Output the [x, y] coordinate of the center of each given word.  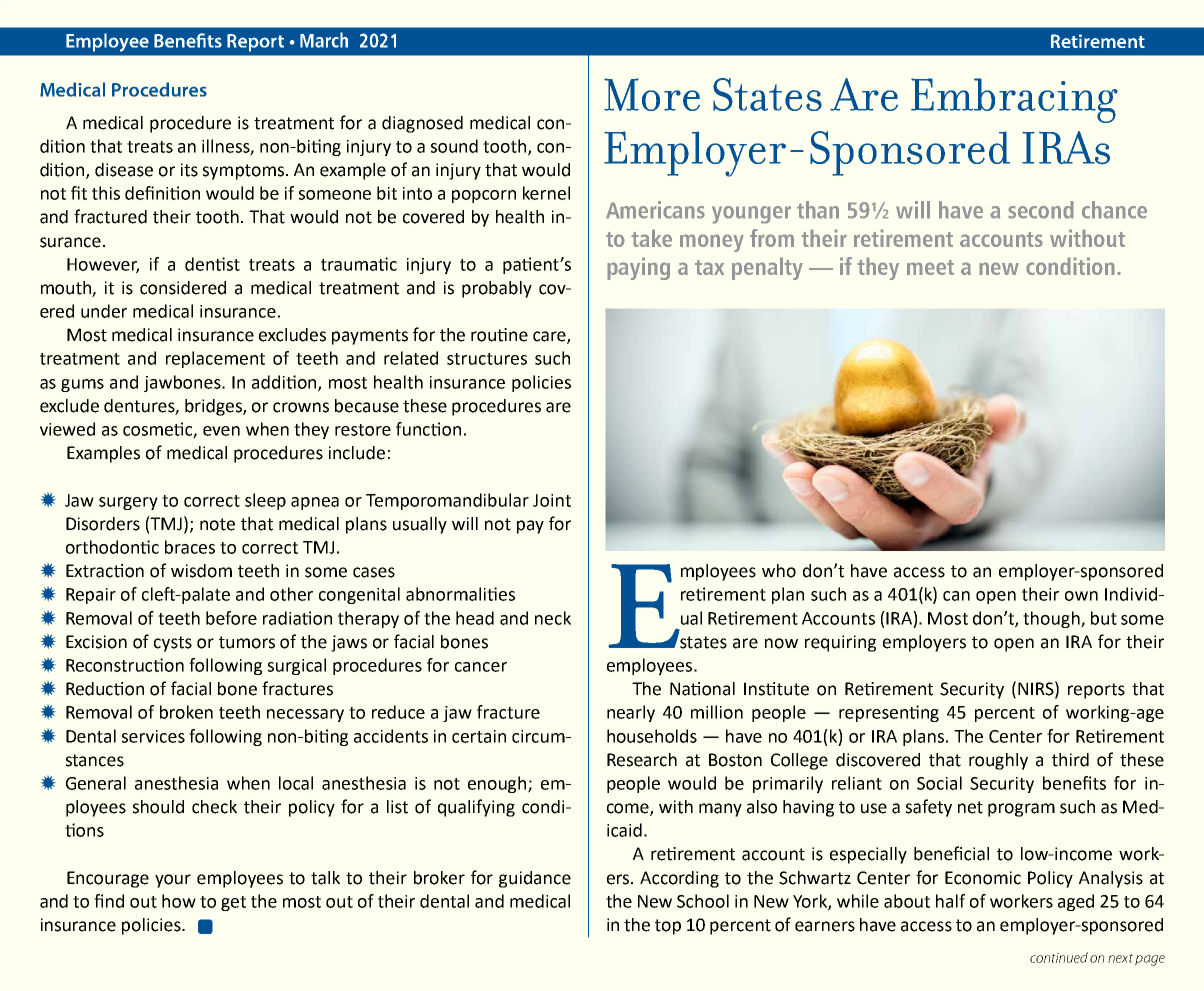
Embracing [1014, 100]
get [233, 903]
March [324, 40]
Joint [552, 500]
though [1052, 619]
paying [638, 268]
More [652, 94]
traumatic [359, 264]
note [217, 524]
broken [186, 712]
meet [930, 267]
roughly [998, 761]
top [668, 927]
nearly [631, 713]
